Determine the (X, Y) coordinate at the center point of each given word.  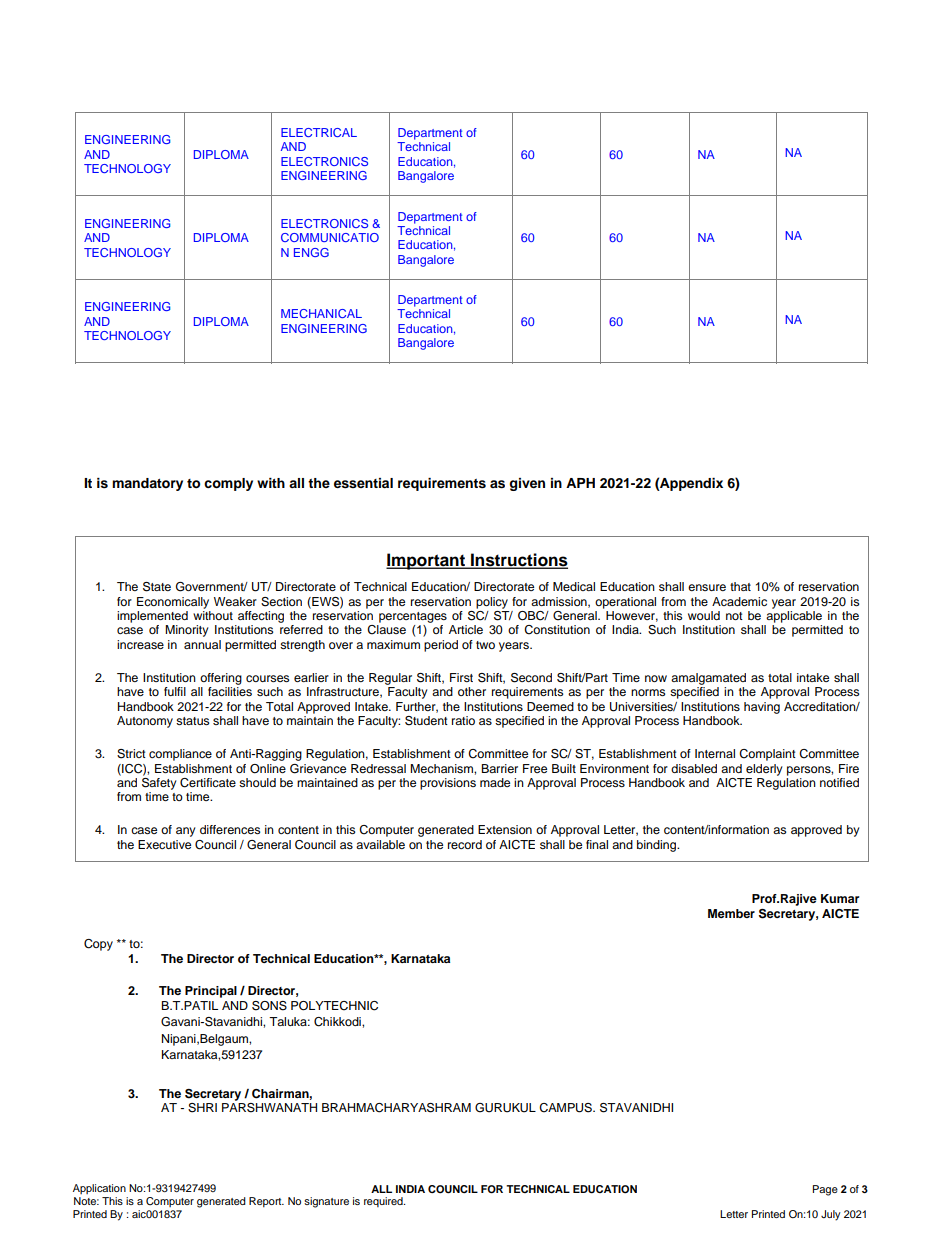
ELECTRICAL (319, 132)
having (762, 708)
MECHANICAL (321, 313)
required (384, 1202)
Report (266, 1202)
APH (580, 483)
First (461, 677)
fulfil (175, 691)
